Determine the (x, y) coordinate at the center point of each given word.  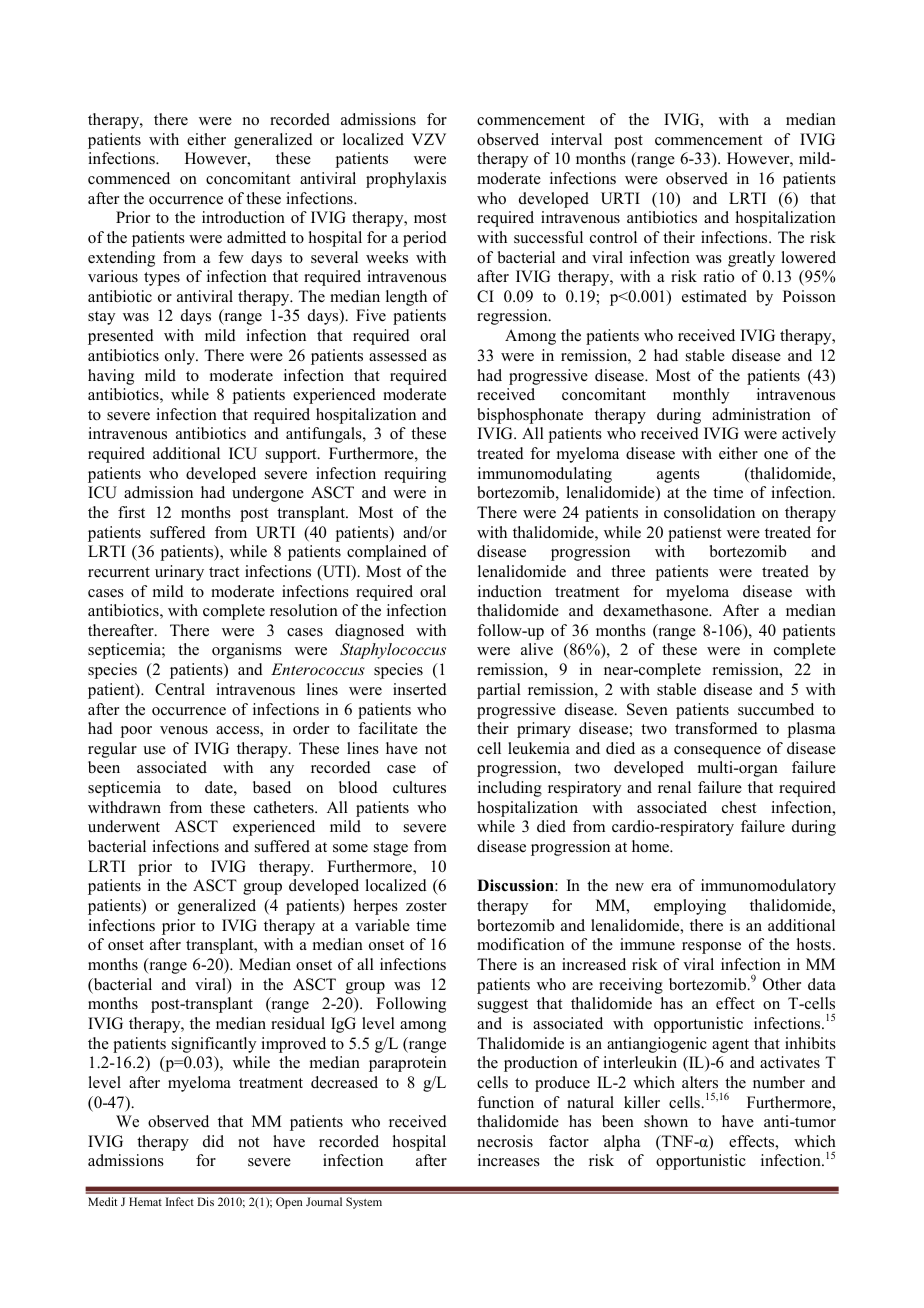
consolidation (709, 512)
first (131, 512)
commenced (129, 178)
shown (666, 1121)
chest (739, 807)
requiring (415, 475)
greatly (751, 259)
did (213, 1141)
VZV (428, 139)
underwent (124, 826)
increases (509, 1160)
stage (391, 849)
